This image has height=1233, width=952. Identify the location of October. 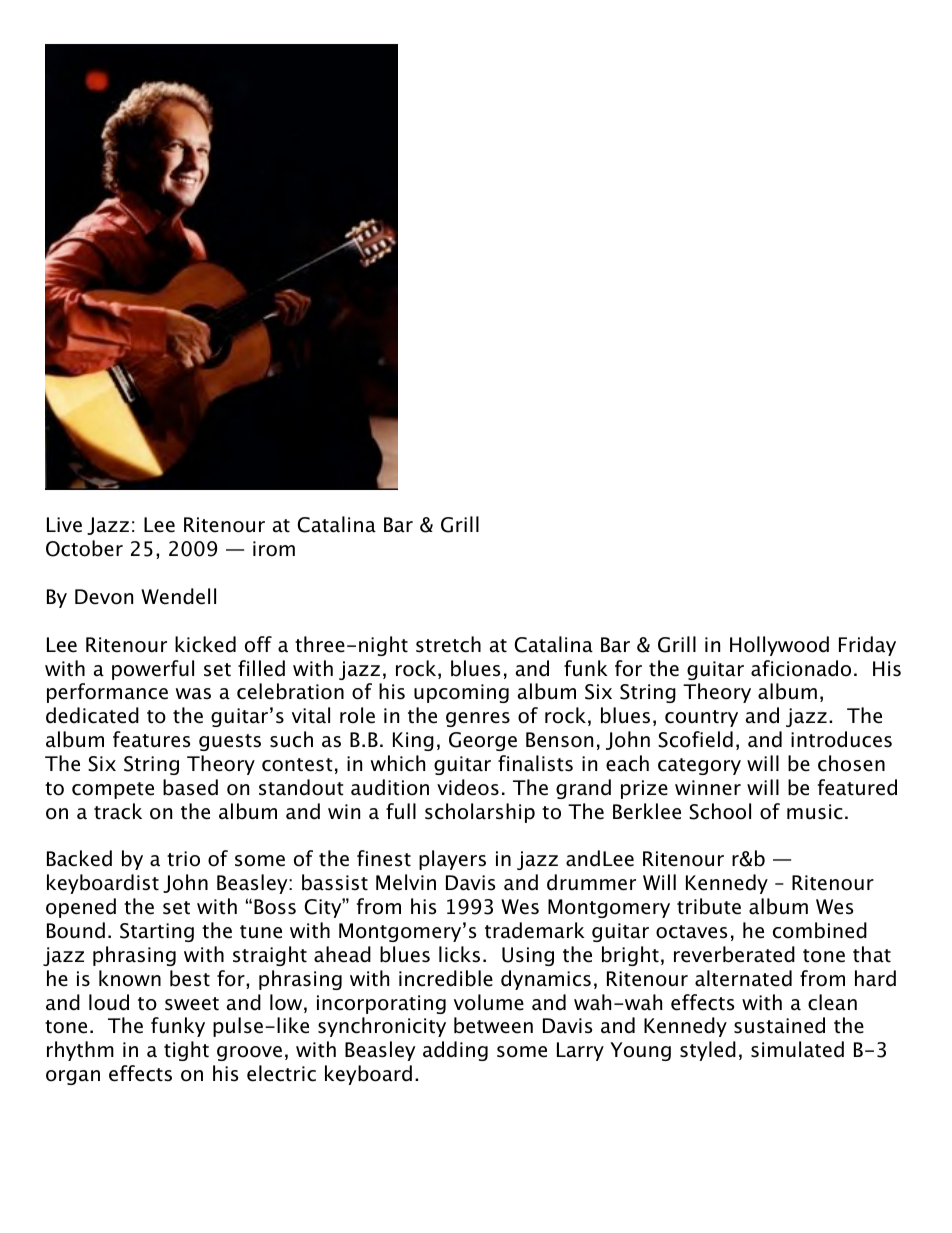
(84, 548).
